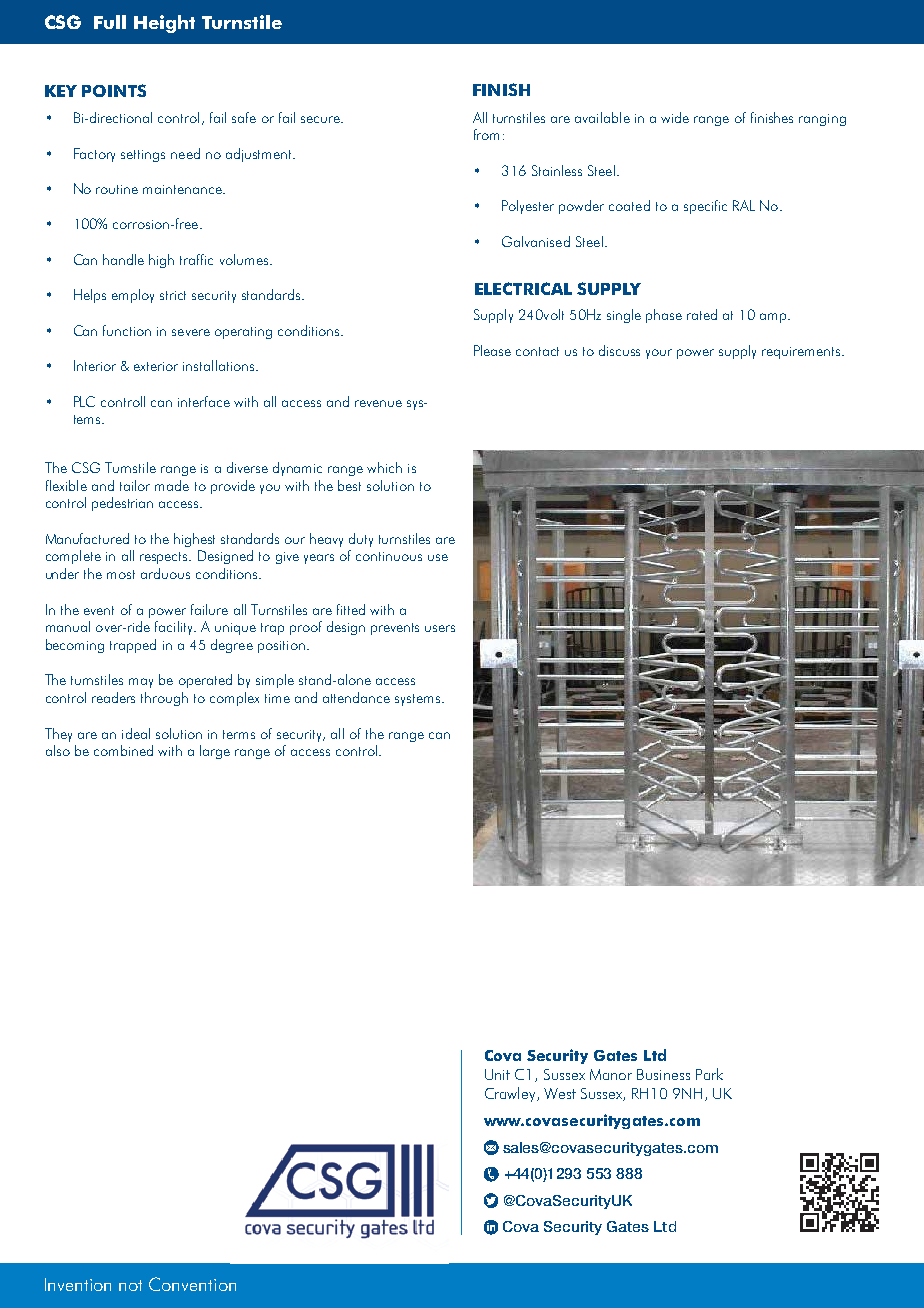 Image resolution: width=924 pixels, height=1308 pixels. What do you see at coordinates (164, 24) in the screenshot?
I see `Height` at bounding box center [164, 24].
